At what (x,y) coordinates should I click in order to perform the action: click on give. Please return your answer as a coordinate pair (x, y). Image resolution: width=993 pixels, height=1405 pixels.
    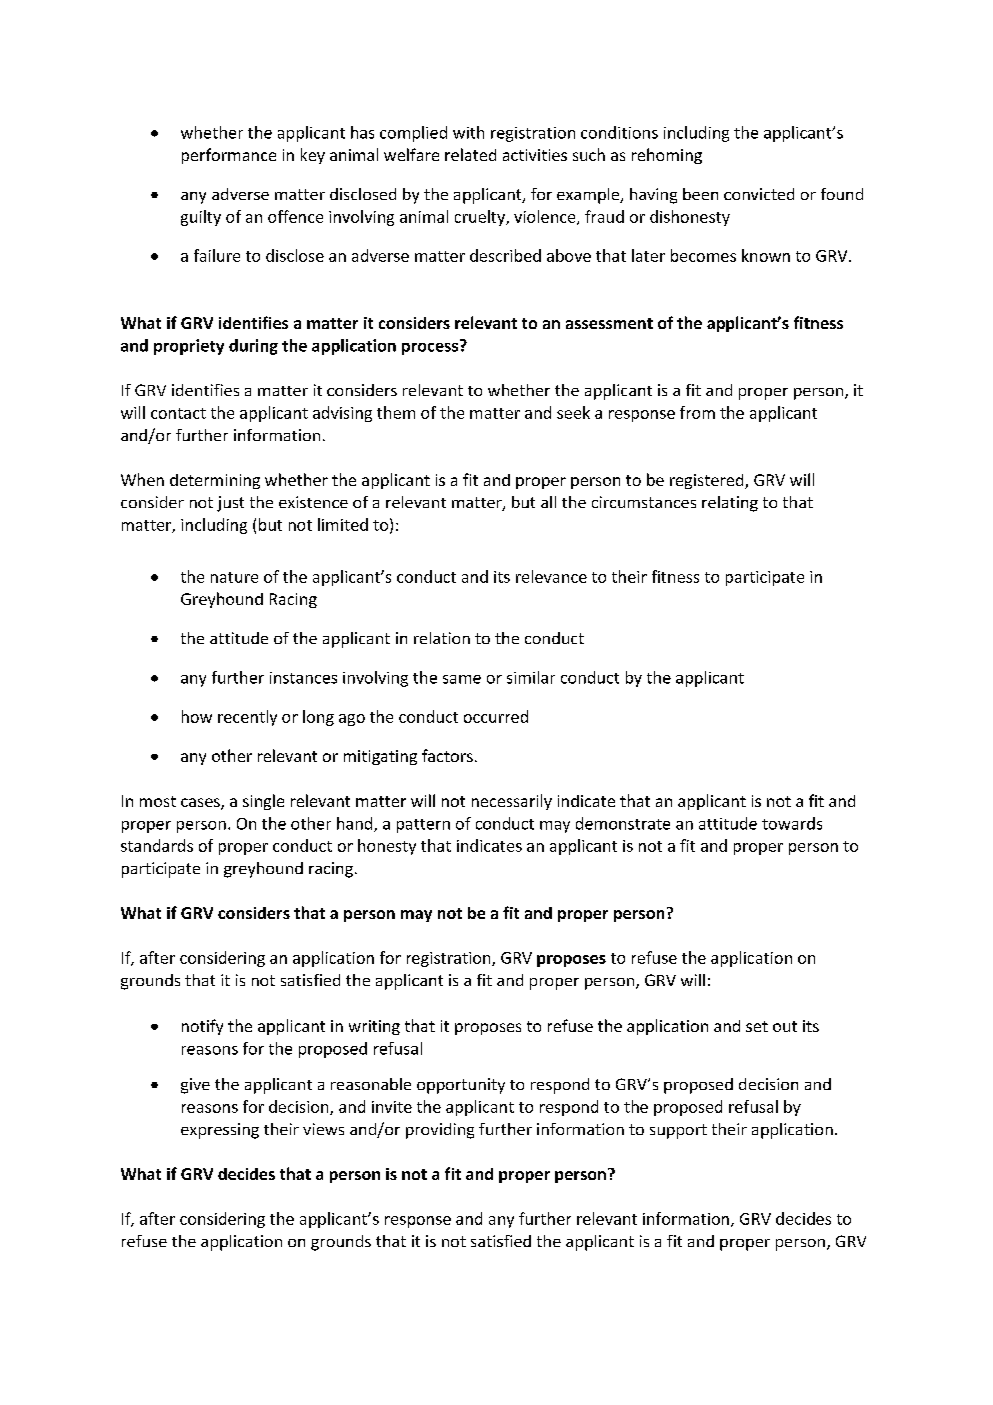
    Looking at the image, I should click on (195, 1086).
